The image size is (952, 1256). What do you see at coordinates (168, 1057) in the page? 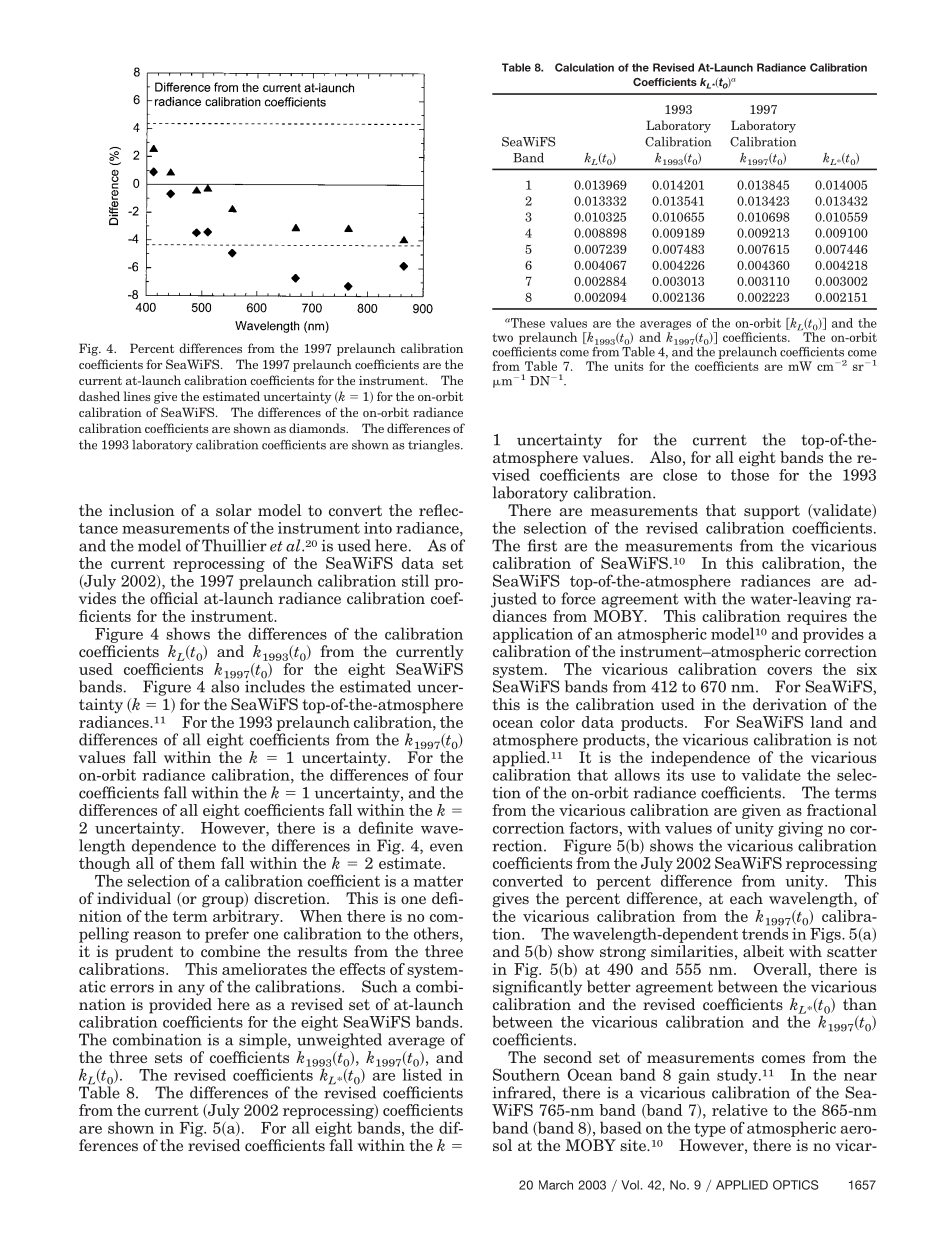
I see `sets` at bounding box center [168, 1057].
